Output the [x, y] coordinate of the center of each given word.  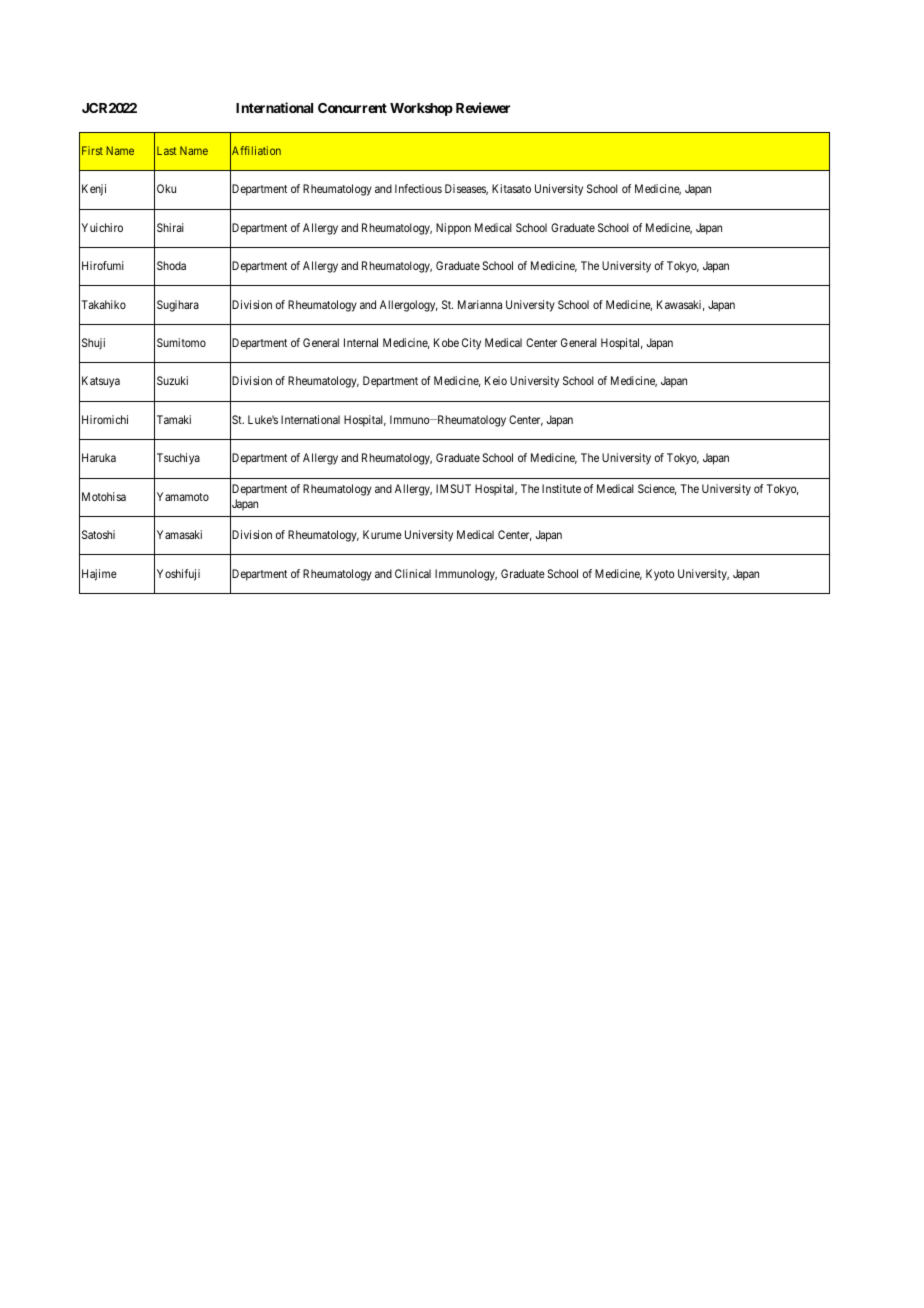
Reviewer [483, 107]
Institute [561, 488]
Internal [361, 342]
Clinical [413, 573]
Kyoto [660, 575]
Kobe [446, 342]
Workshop [421, 109]
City [471, 344]
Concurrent [352, 108]
